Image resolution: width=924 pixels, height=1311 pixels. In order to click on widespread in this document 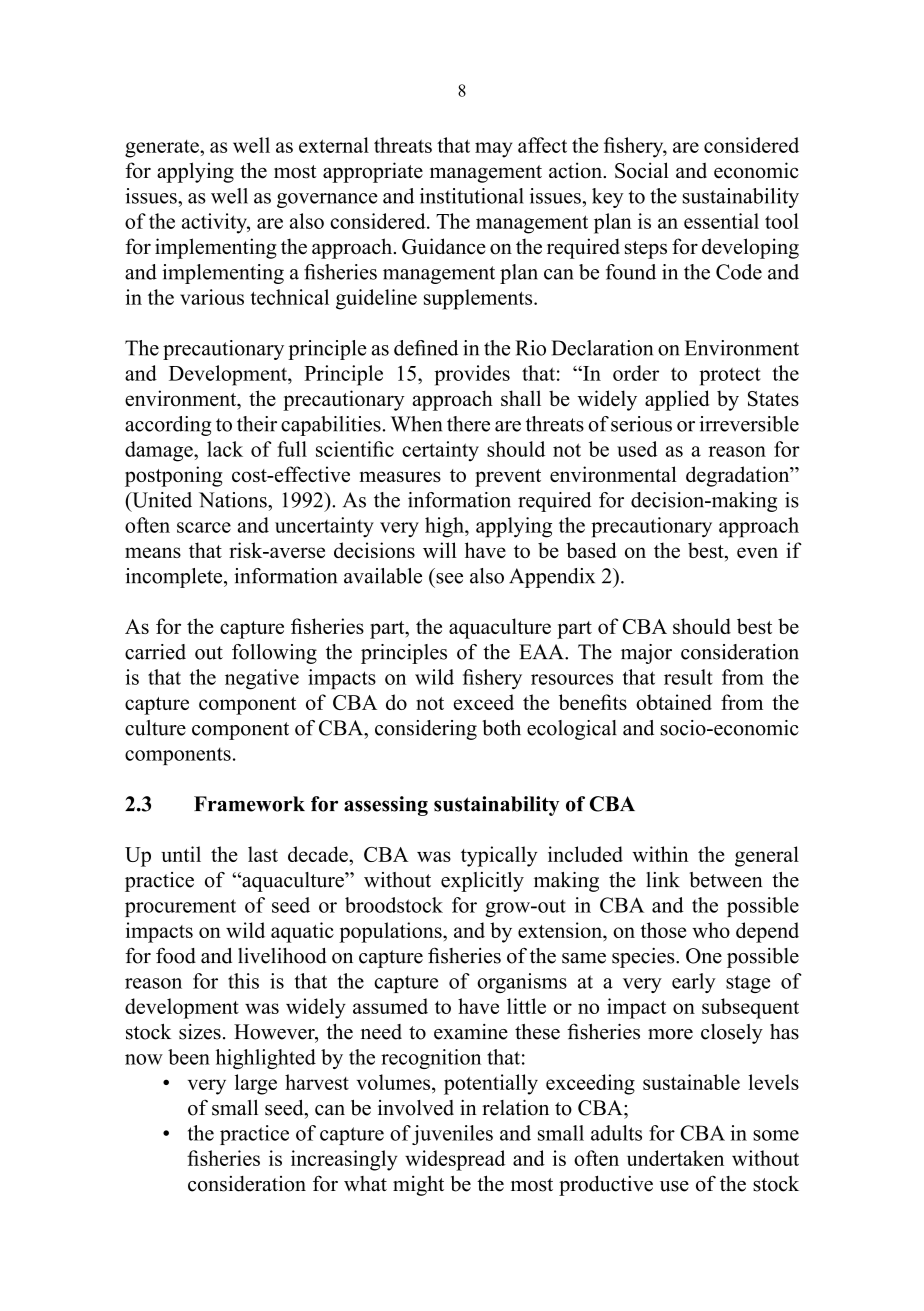, I will do `click(455, 1160)`.
